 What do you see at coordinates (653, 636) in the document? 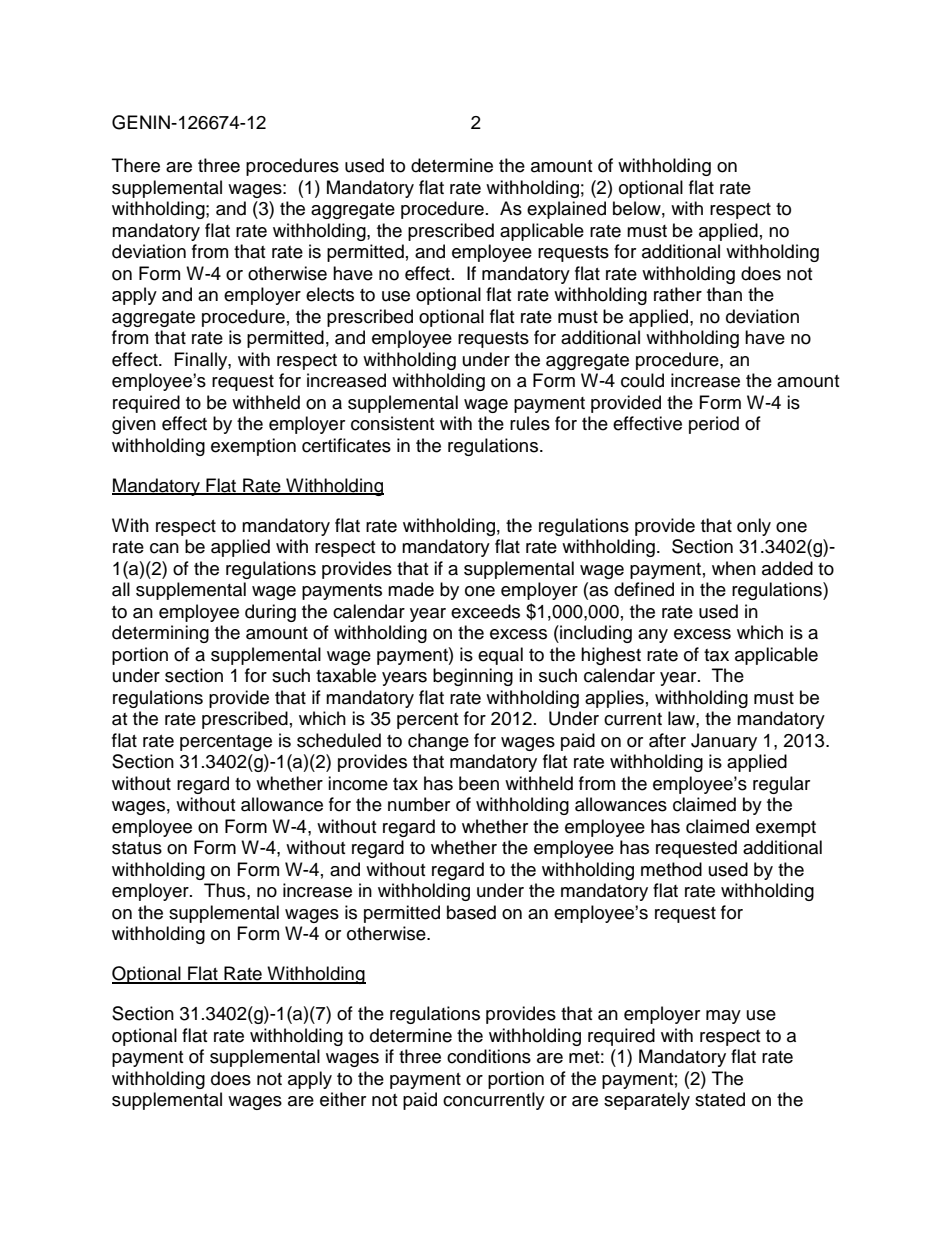
I see `any` at bounding box center [653, 636].
